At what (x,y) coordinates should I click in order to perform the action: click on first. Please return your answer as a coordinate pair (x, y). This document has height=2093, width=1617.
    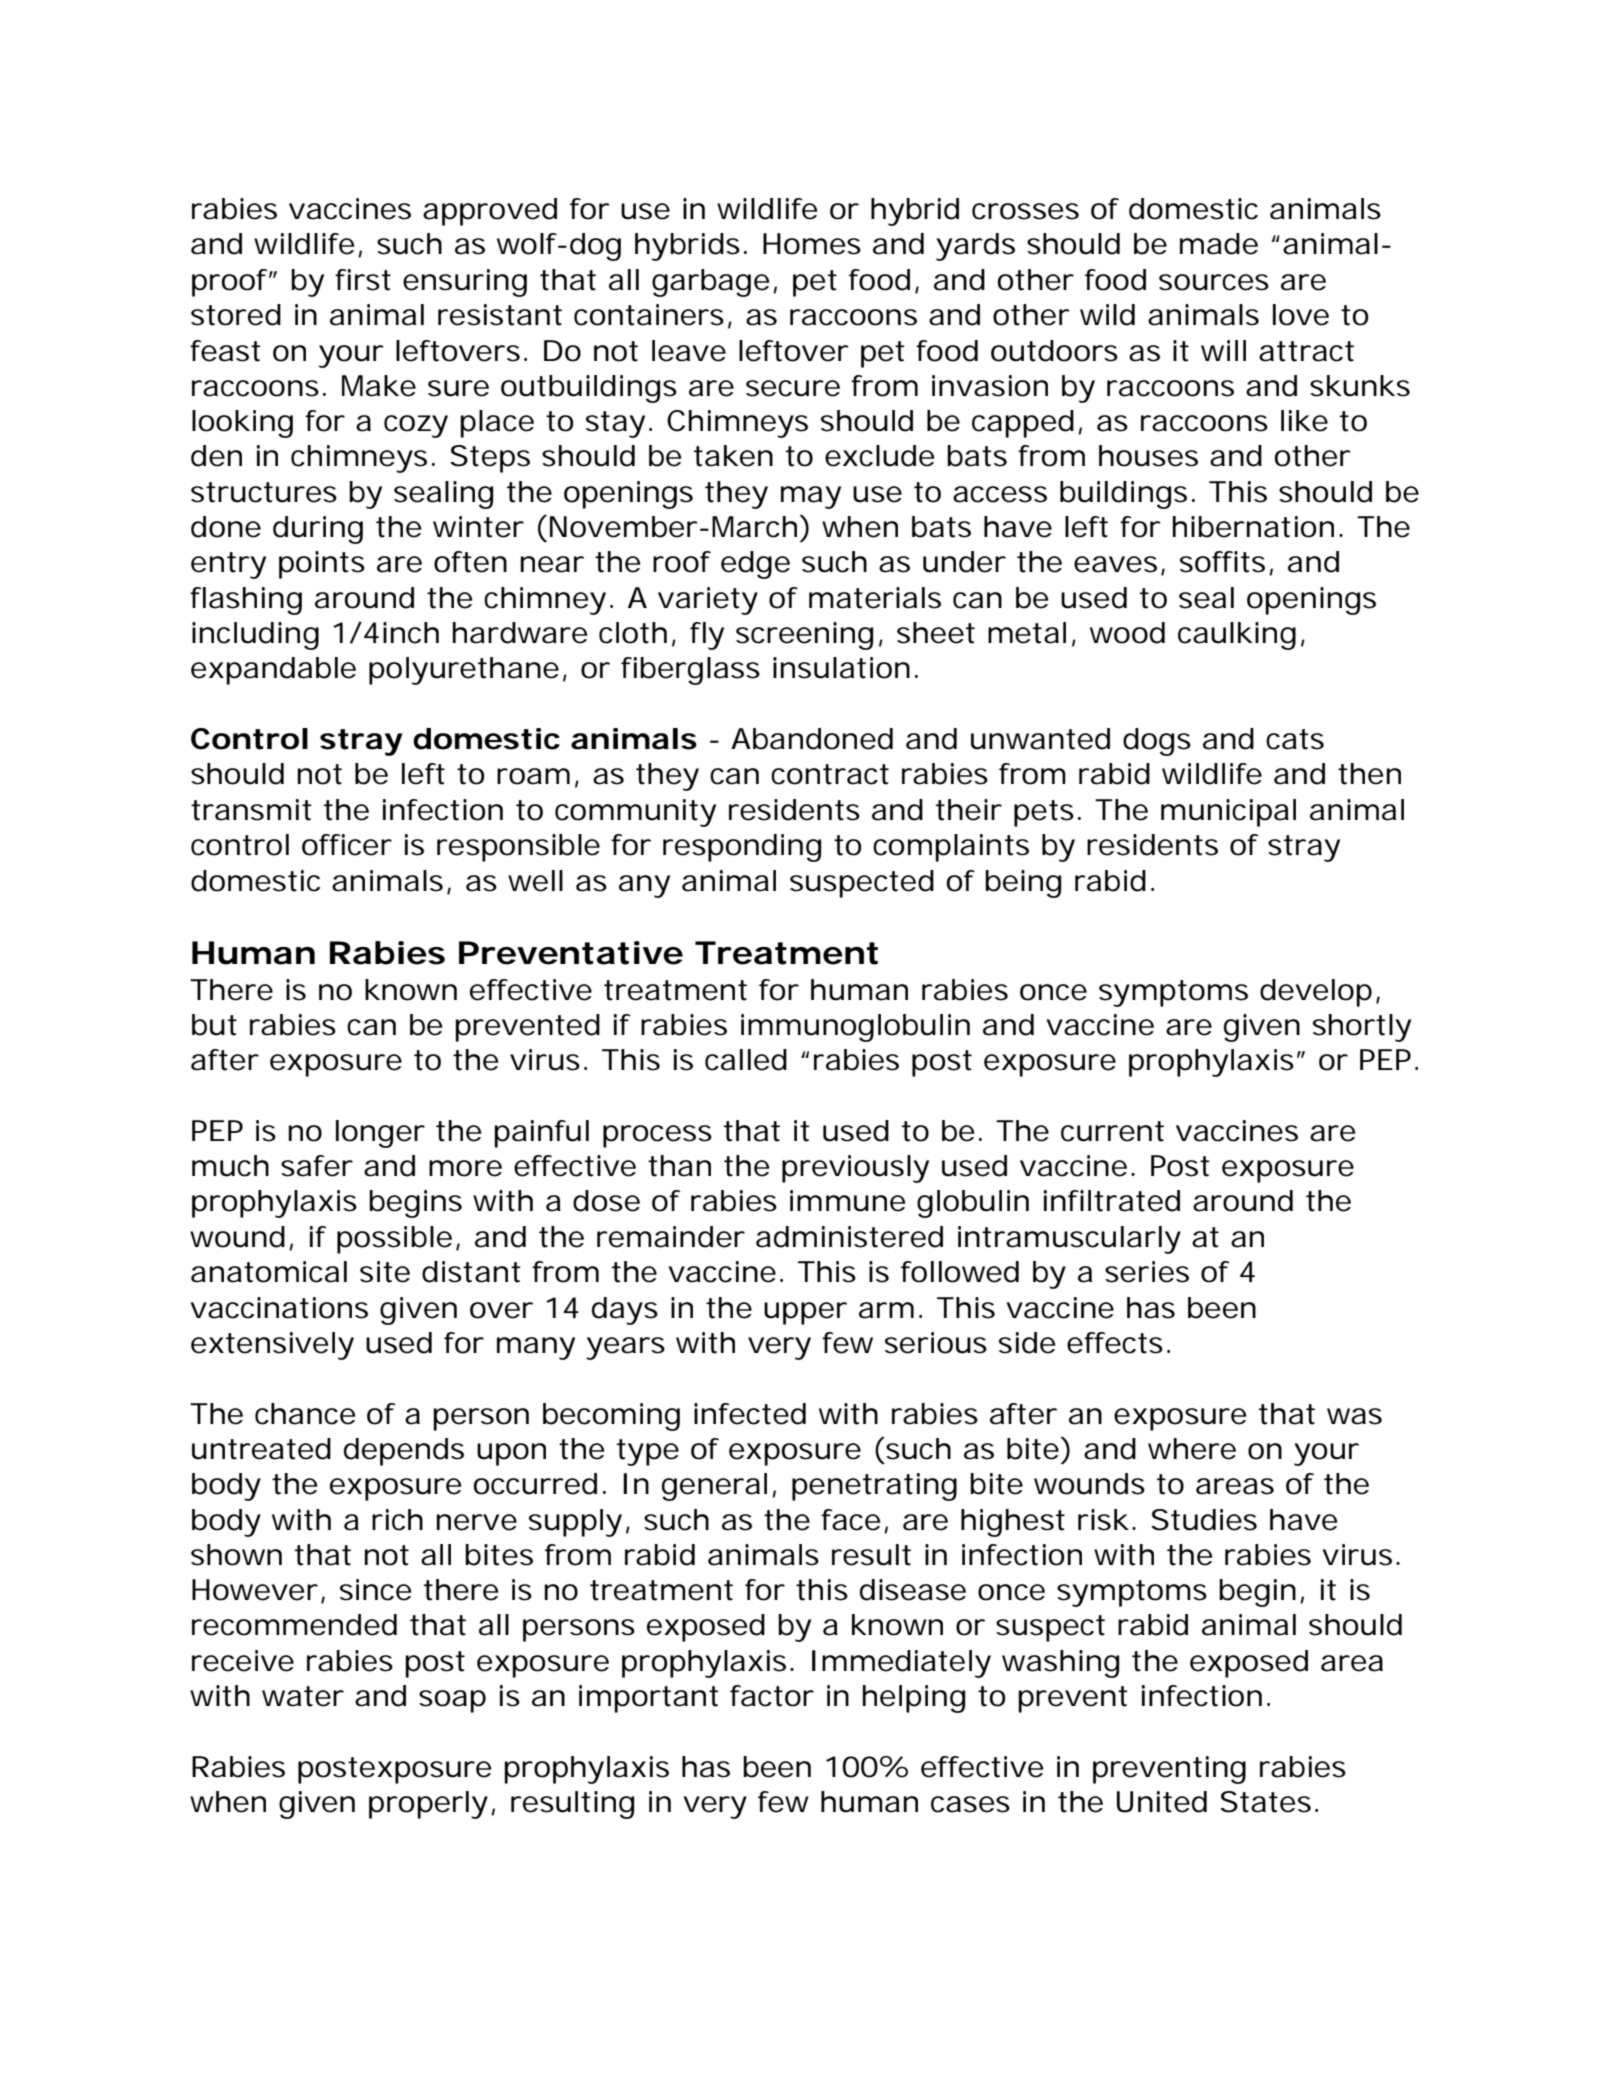
    Looking at the image, I should click on (363, 280).
